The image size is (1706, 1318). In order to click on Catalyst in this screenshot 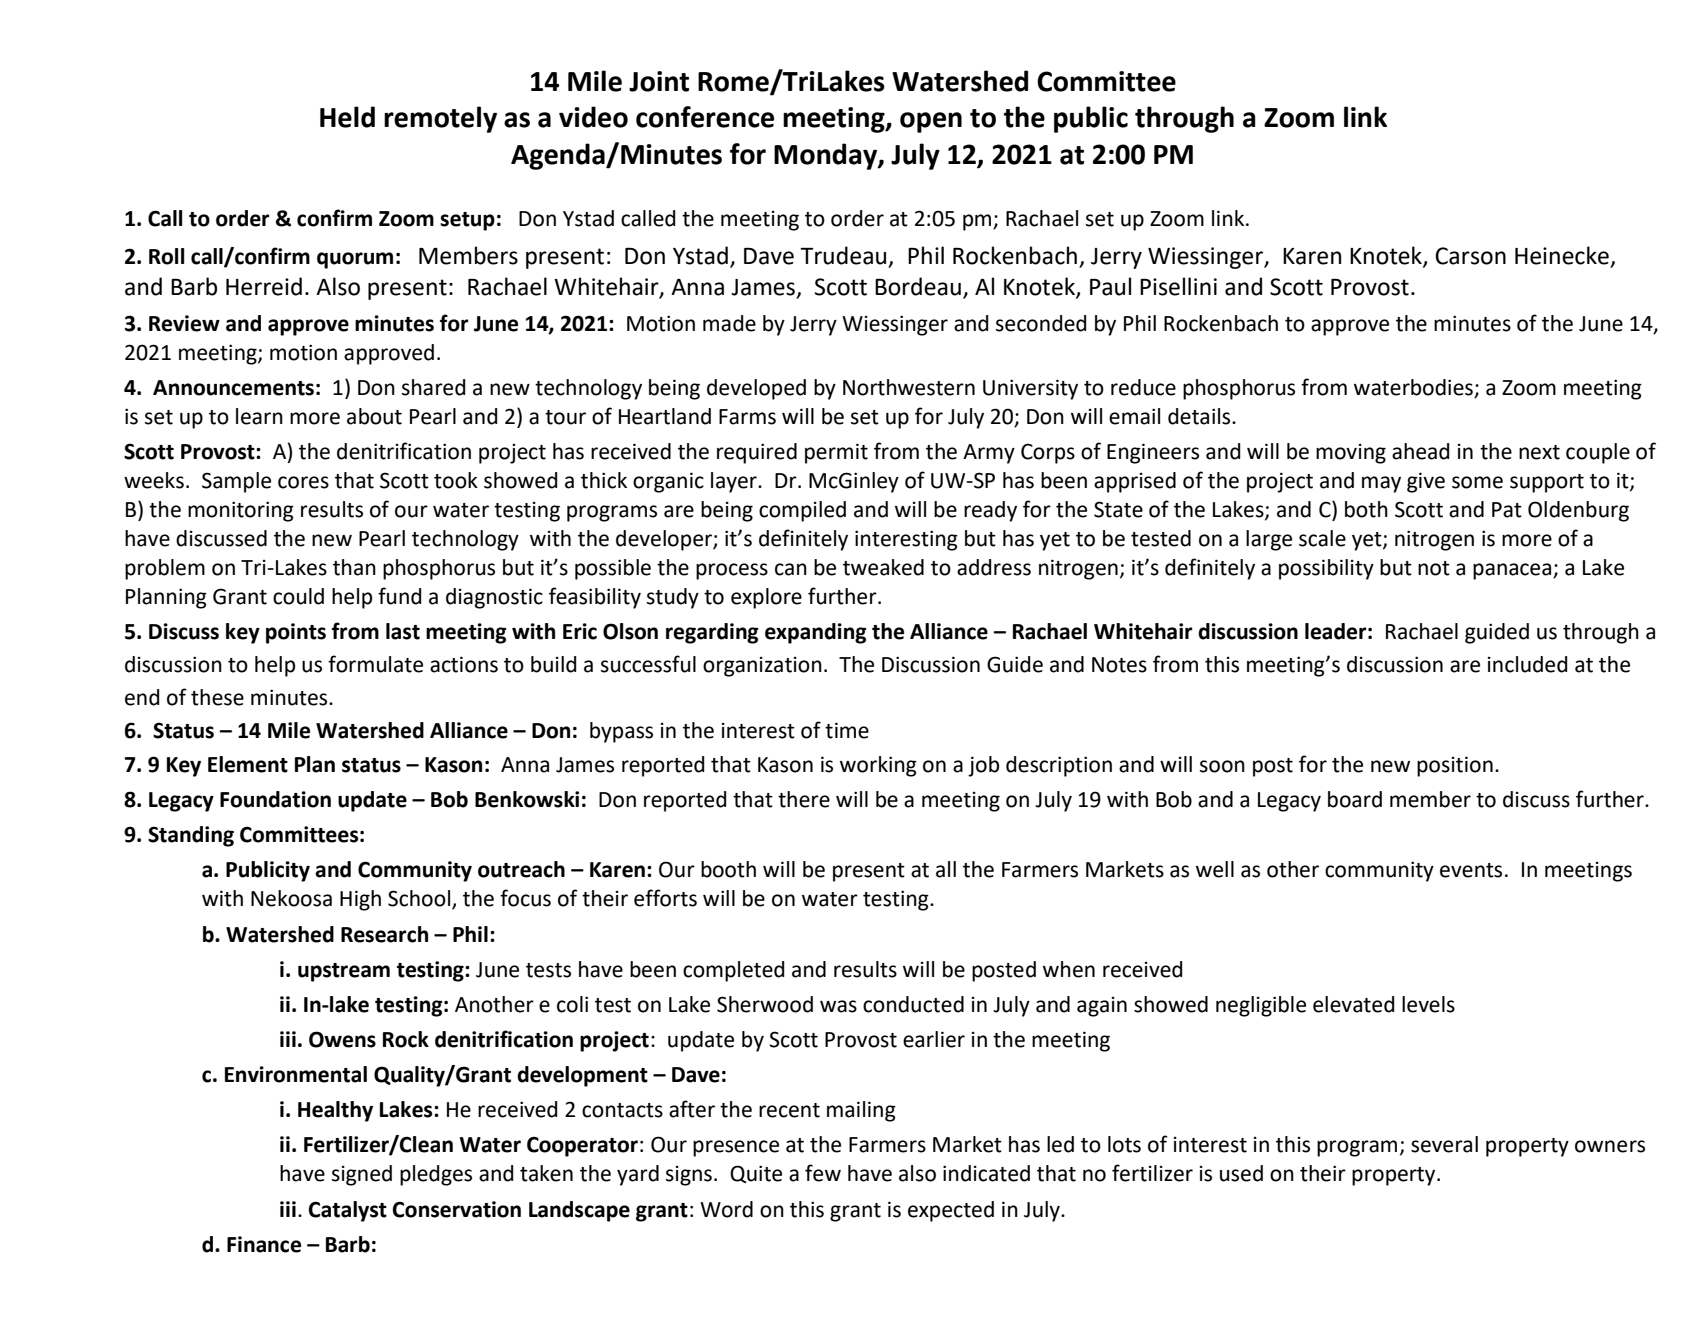, I will do `click(347, 1211)`.
